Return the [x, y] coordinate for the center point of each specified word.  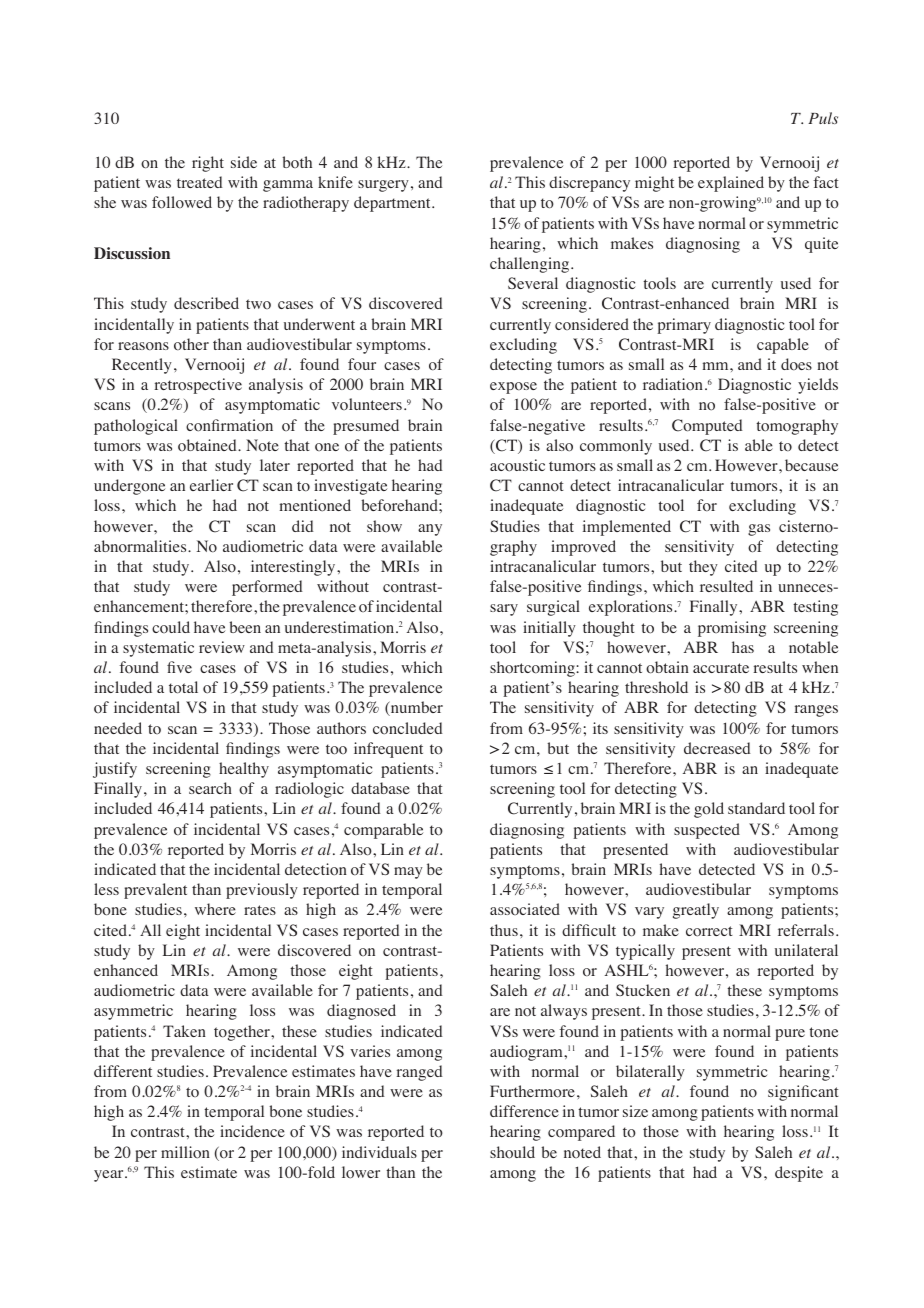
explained [731, 184]
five [179, 667]
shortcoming [533, 669]
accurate [721, 668]
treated [200, 182]
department [393, 204]
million [185, 1152]
